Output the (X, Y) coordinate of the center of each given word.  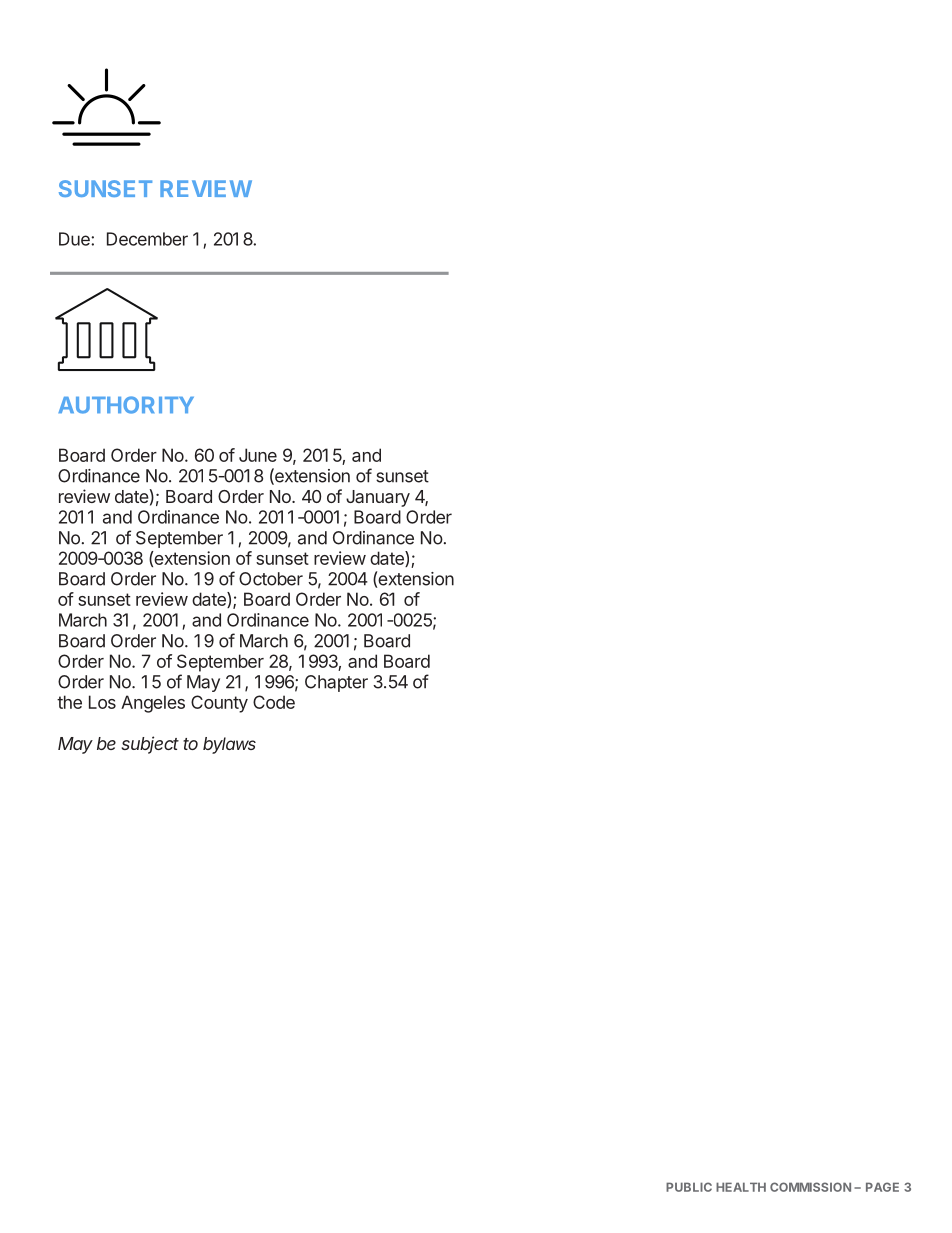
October (271, 579)
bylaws (229, 745)
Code (274, 702)
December (147, 239)
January (378, 498)
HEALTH (741, 1187)
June (258, 455)
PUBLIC (689, 1187)
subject (150, 745)
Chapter (336, 683)
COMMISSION (810, 1187)
